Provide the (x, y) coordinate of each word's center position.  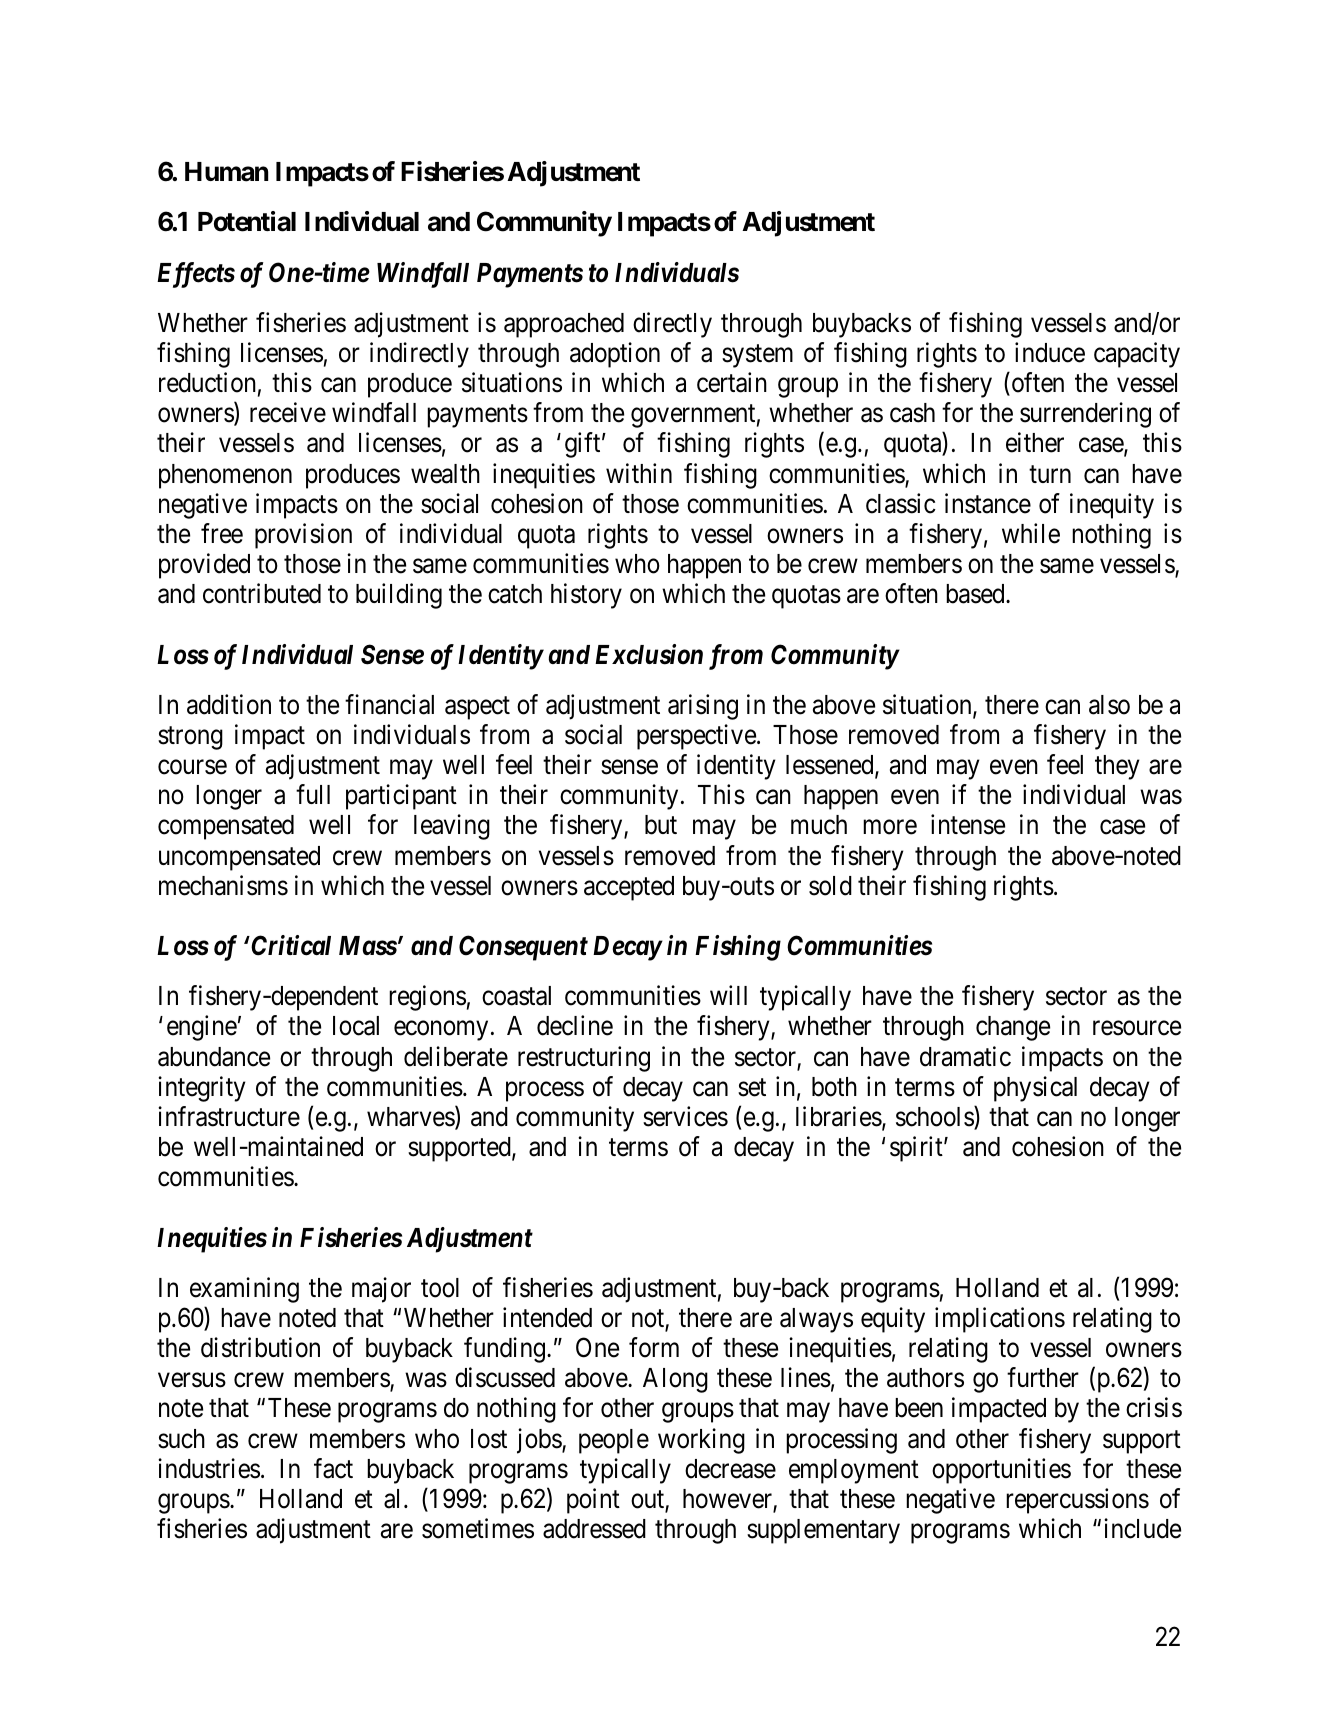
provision (303, 536)
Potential (247, 221)
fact (333, 1468)
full (313, 794)
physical (1035, 1089)
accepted (629, 888)
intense (968, 825)
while (1031, 533)
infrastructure (229, 1116)
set (752, 1088)
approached (564, 325)
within (639, 473)
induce (1050, 352)
